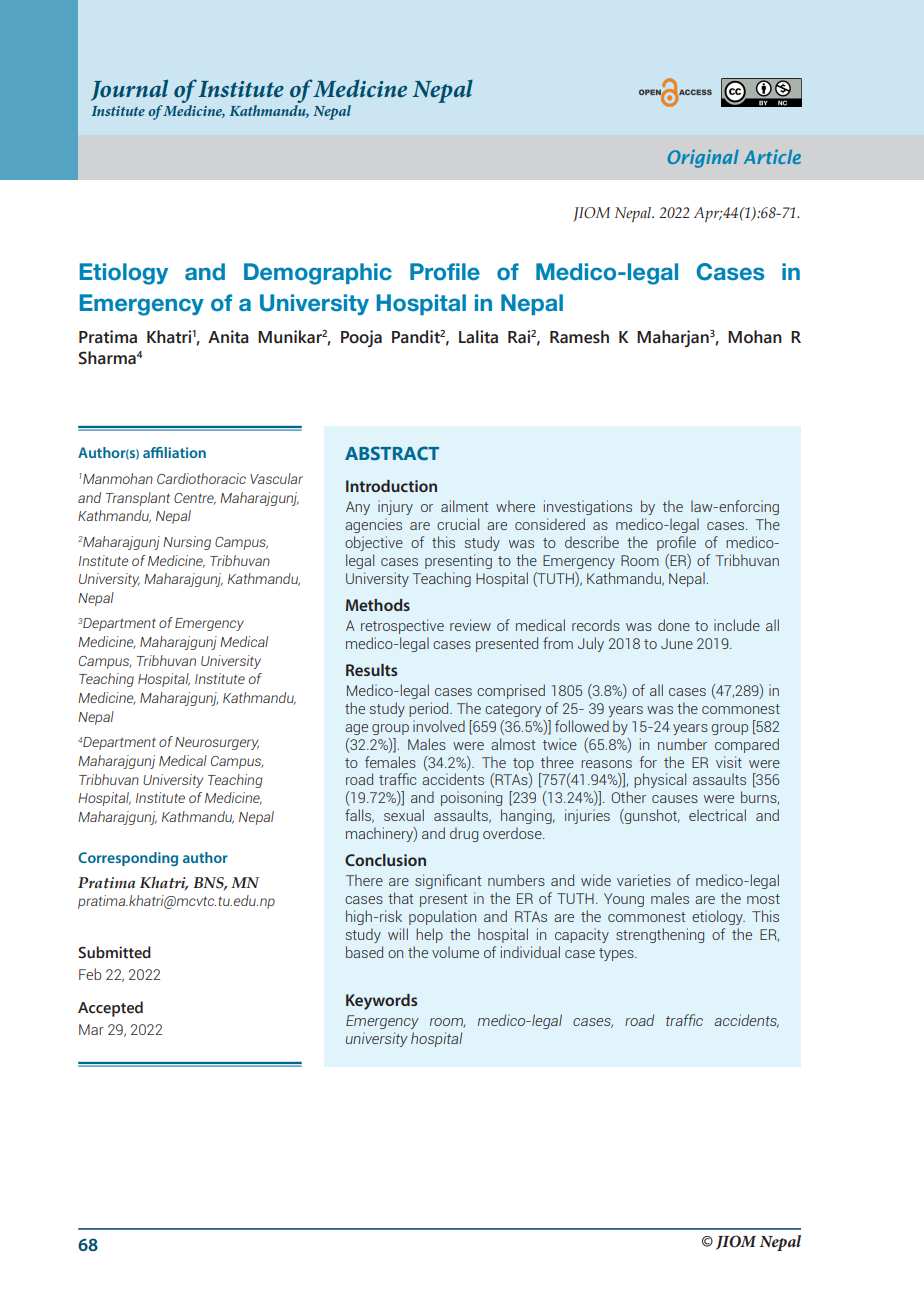 Image resolution: width=924 pixels, height=1308 pixels. Describe the element at coordinates (677, 643) in the screenshot. I see `June` at that location.
